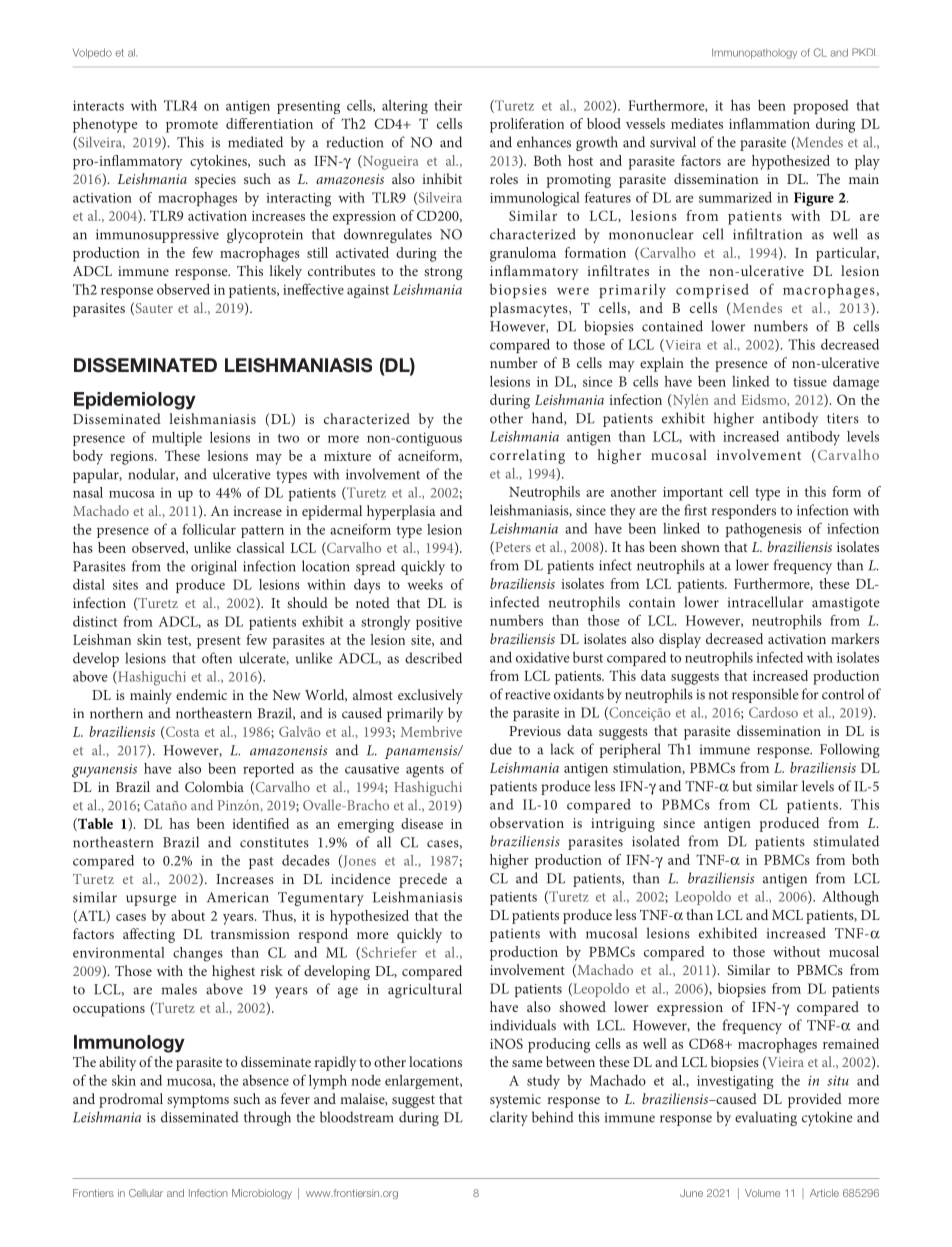 The width and height of the image is (952, 1247). What do you see at coordinates (192, 126) in the image?
I see `promote` at bounding box center [192, 126].
